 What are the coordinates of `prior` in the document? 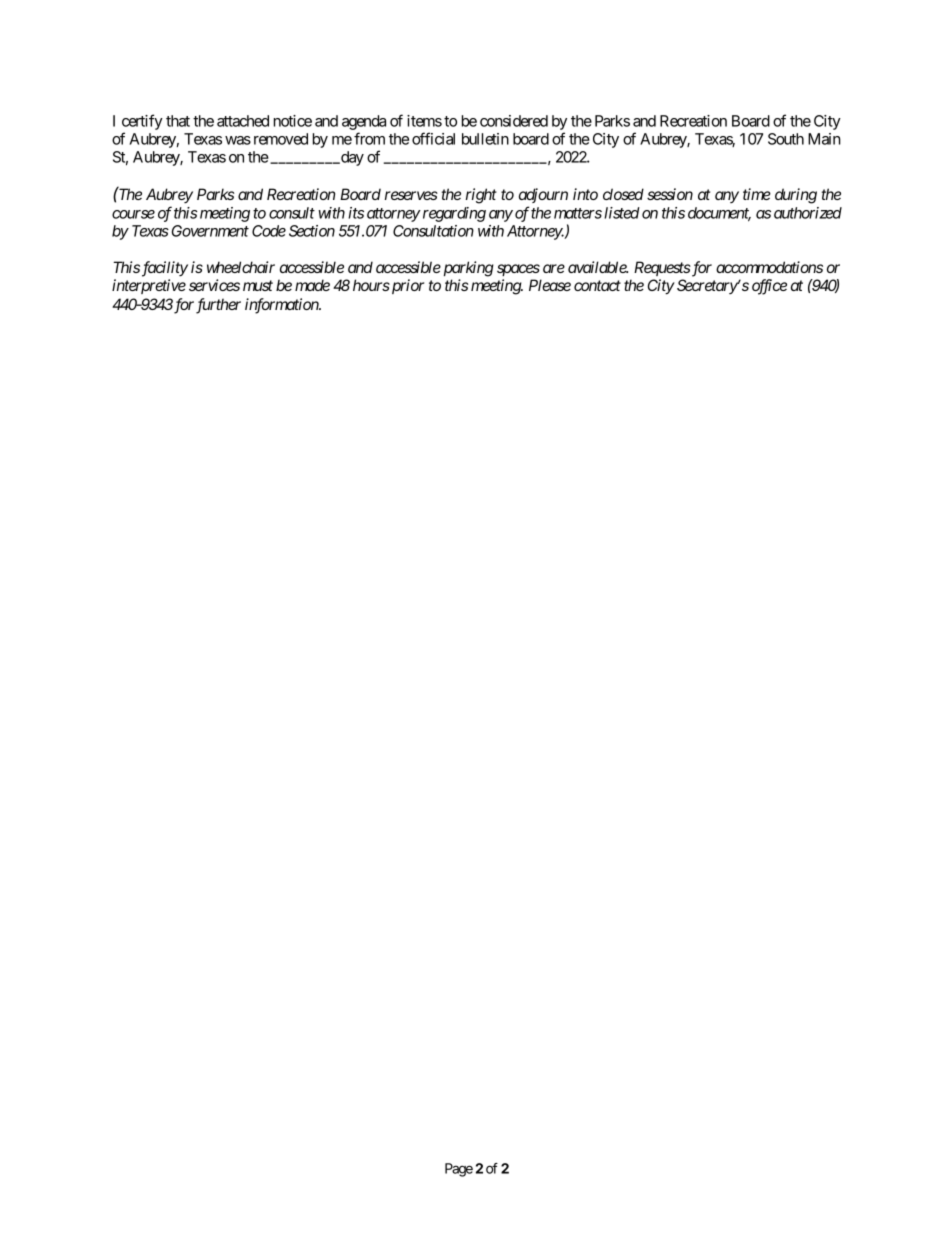 It's located at (406, 286).
